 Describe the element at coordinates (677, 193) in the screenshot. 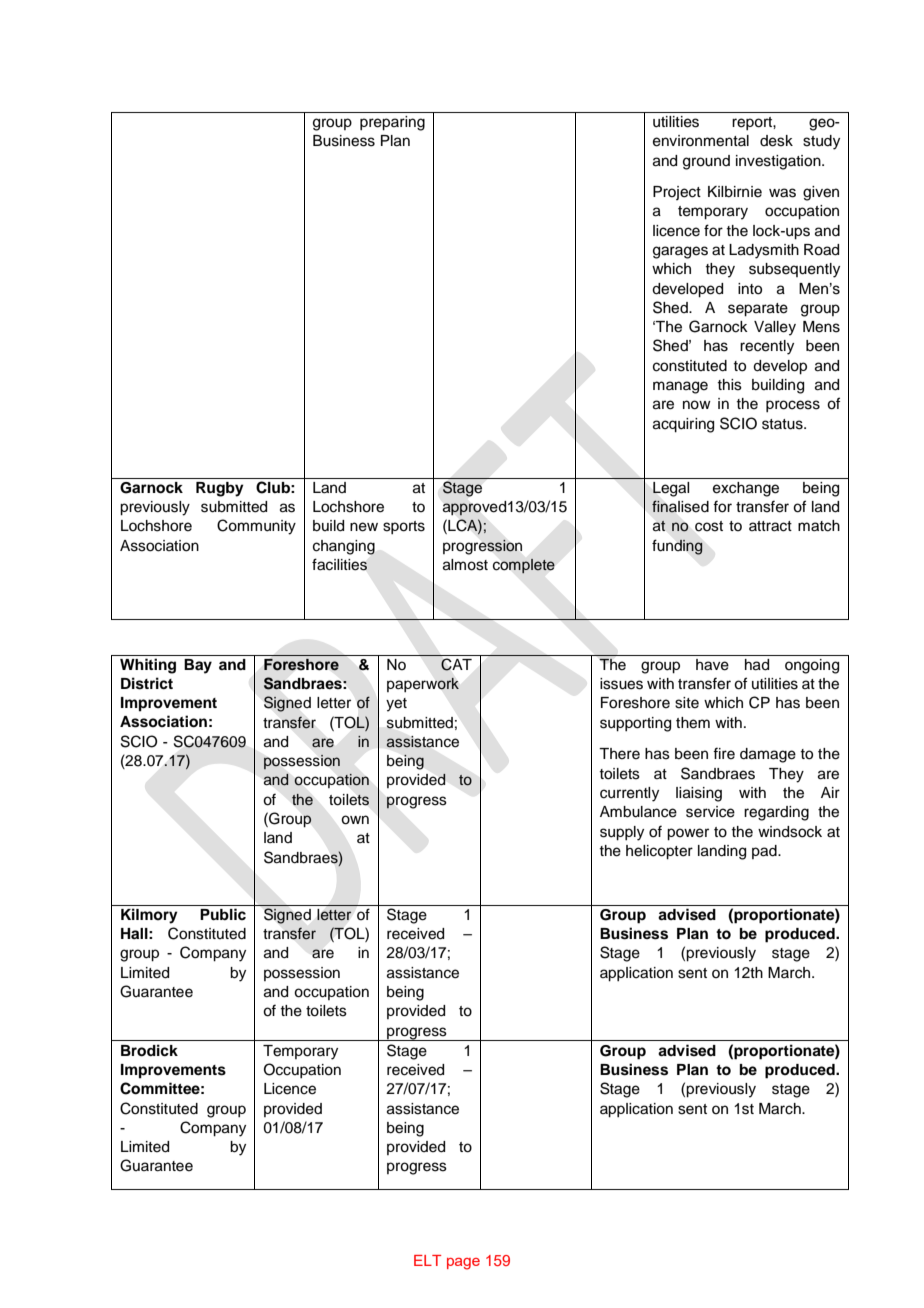

I see `Project` at that location.
